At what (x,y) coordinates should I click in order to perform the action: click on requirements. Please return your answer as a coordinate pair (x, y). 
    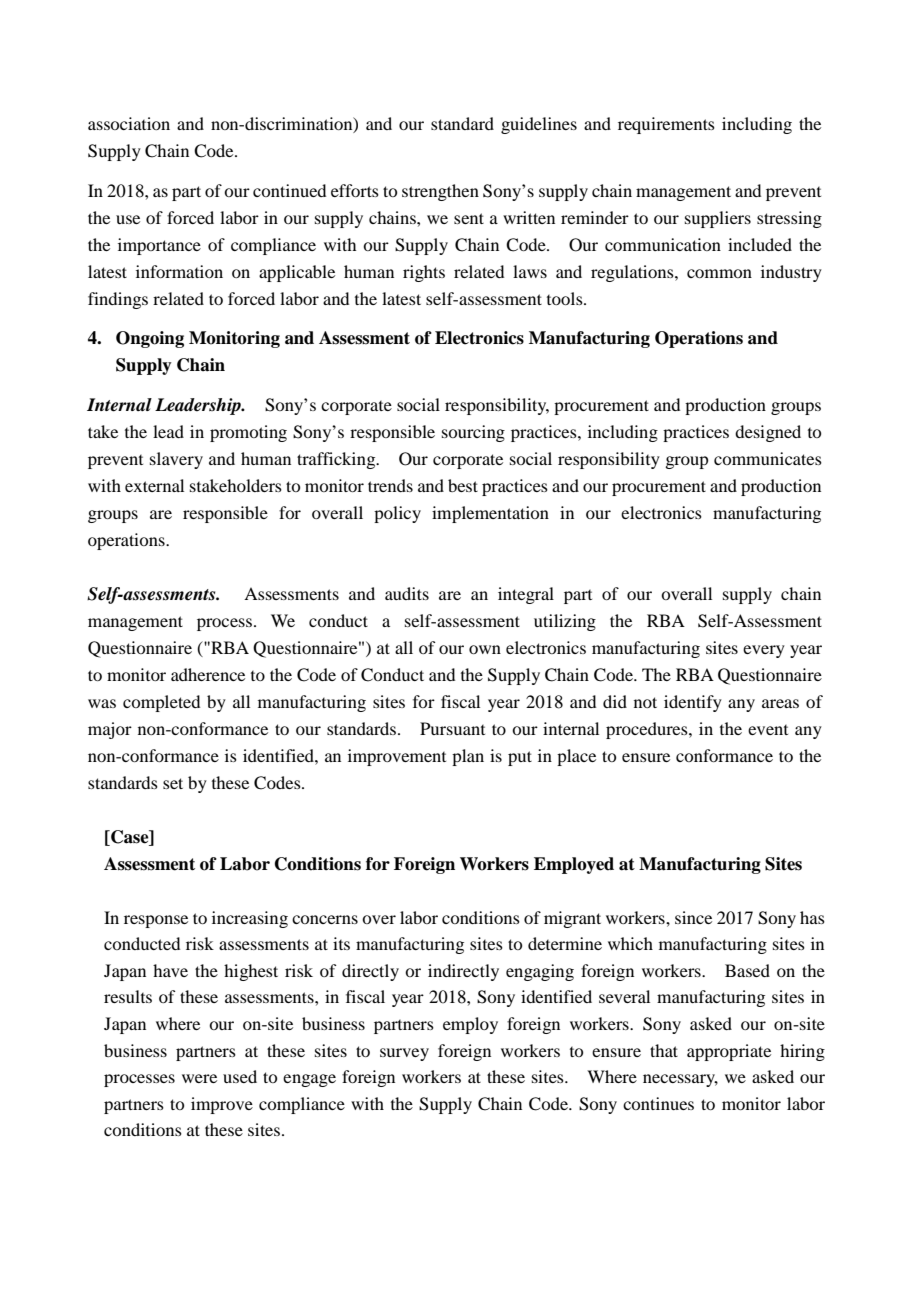
    Looking at the image, I should click on (666, 125).
